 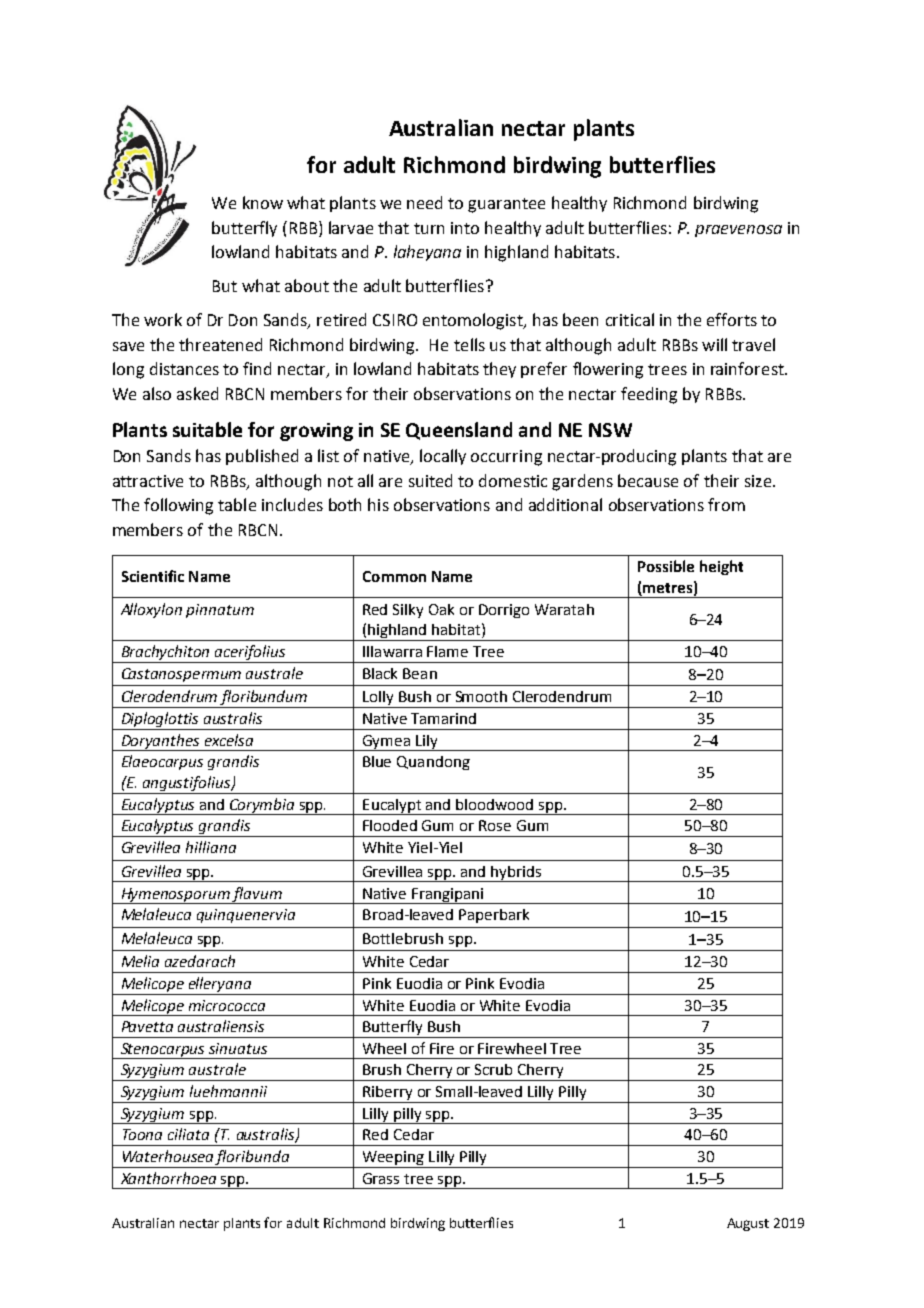 I want to click on floribunda, so click(x=253, y=1159).
